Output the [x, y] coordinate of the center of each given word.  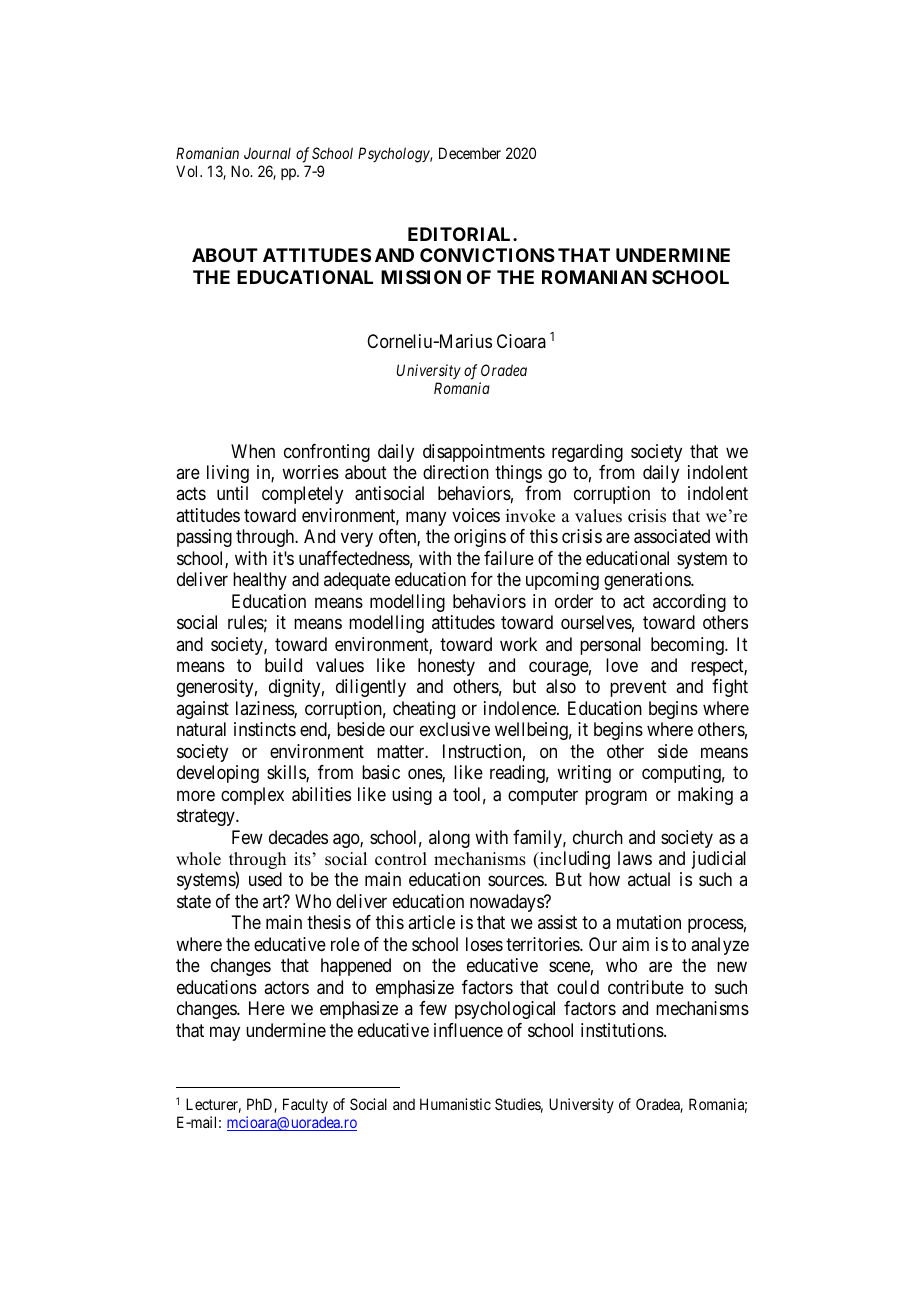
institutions [623, 1030]
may [225, 1033]
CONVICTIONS [487, 255]
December [470, 153]
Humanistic [455, 1104]
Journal [267, 153]
